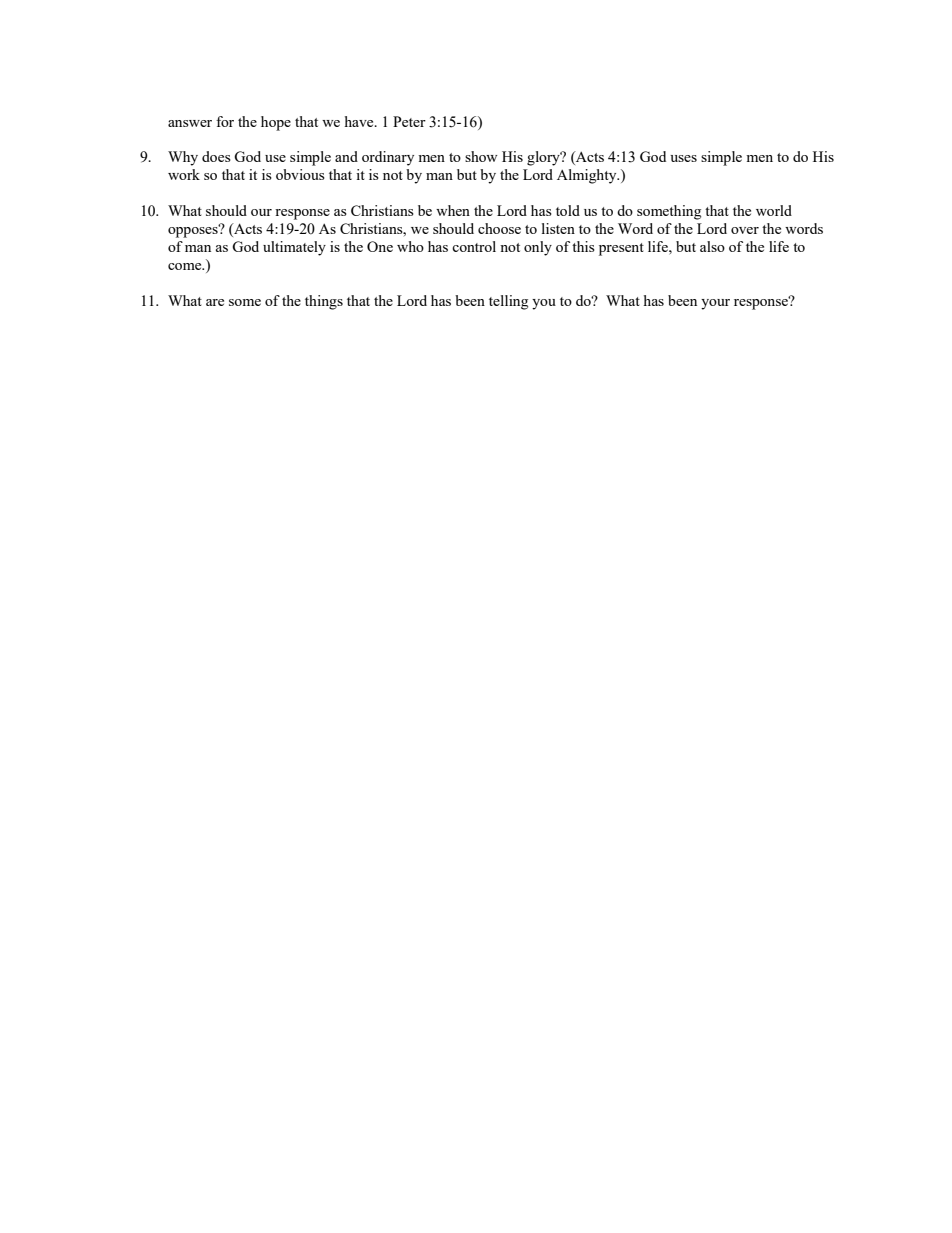 The height and width of the image is (1233, 952). What do you see at coordinates (300, 174) in the image?
I see `obvious` at bounding box center [300, 174].
